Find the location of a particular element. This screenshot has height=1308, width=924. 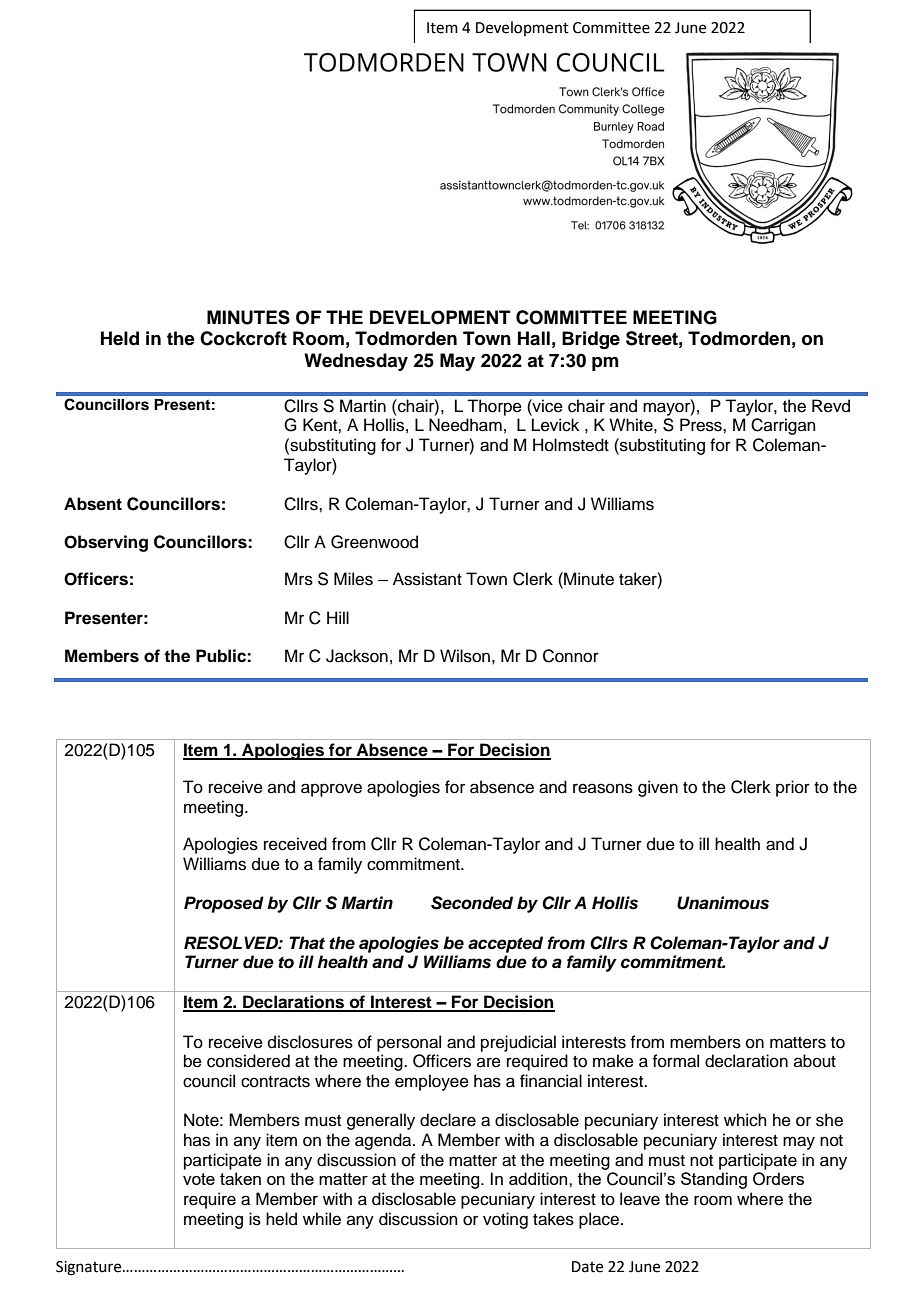

personal is located at coordinates (409, 1043).
